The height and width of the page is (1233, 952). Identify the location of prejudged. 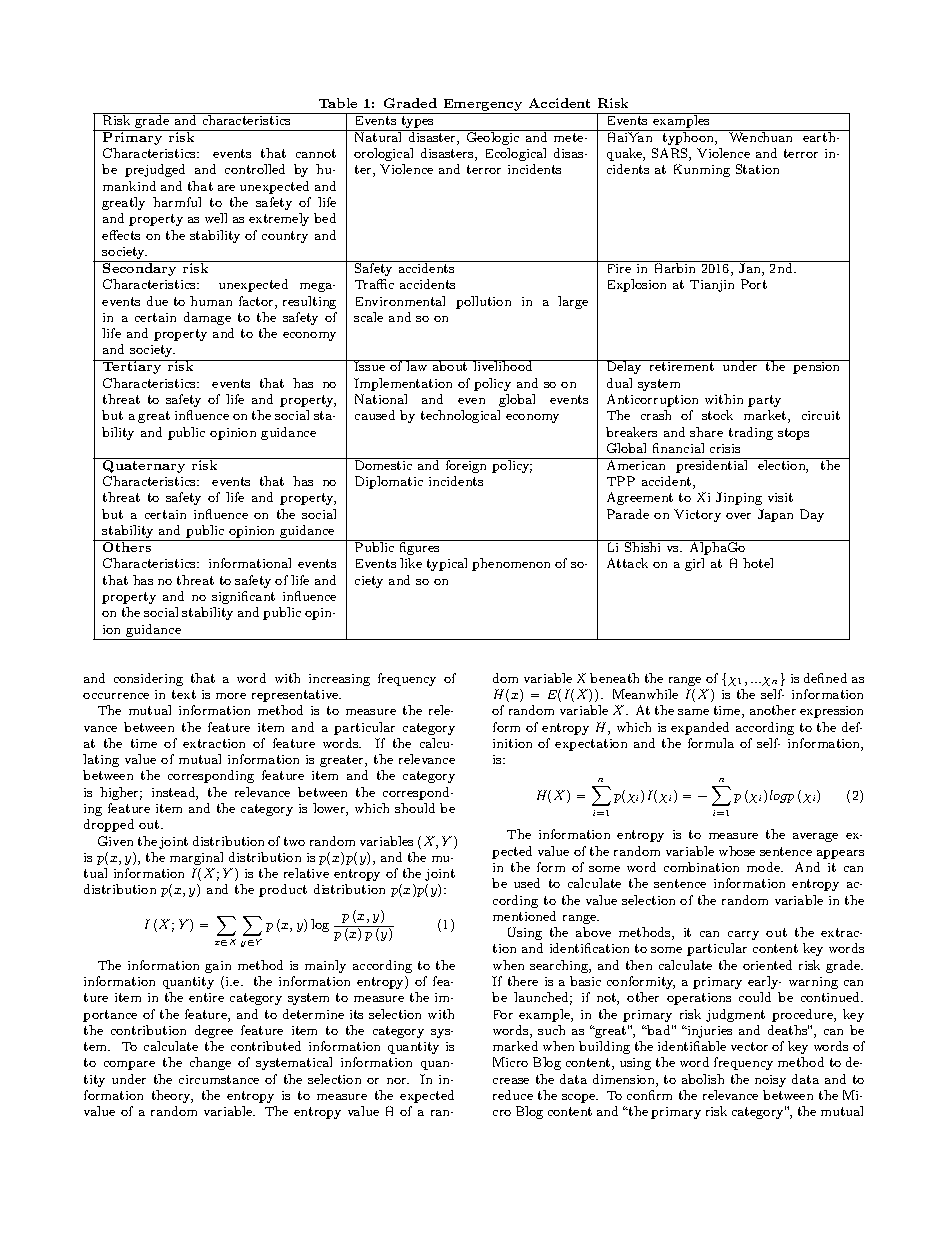
(155, 170).
